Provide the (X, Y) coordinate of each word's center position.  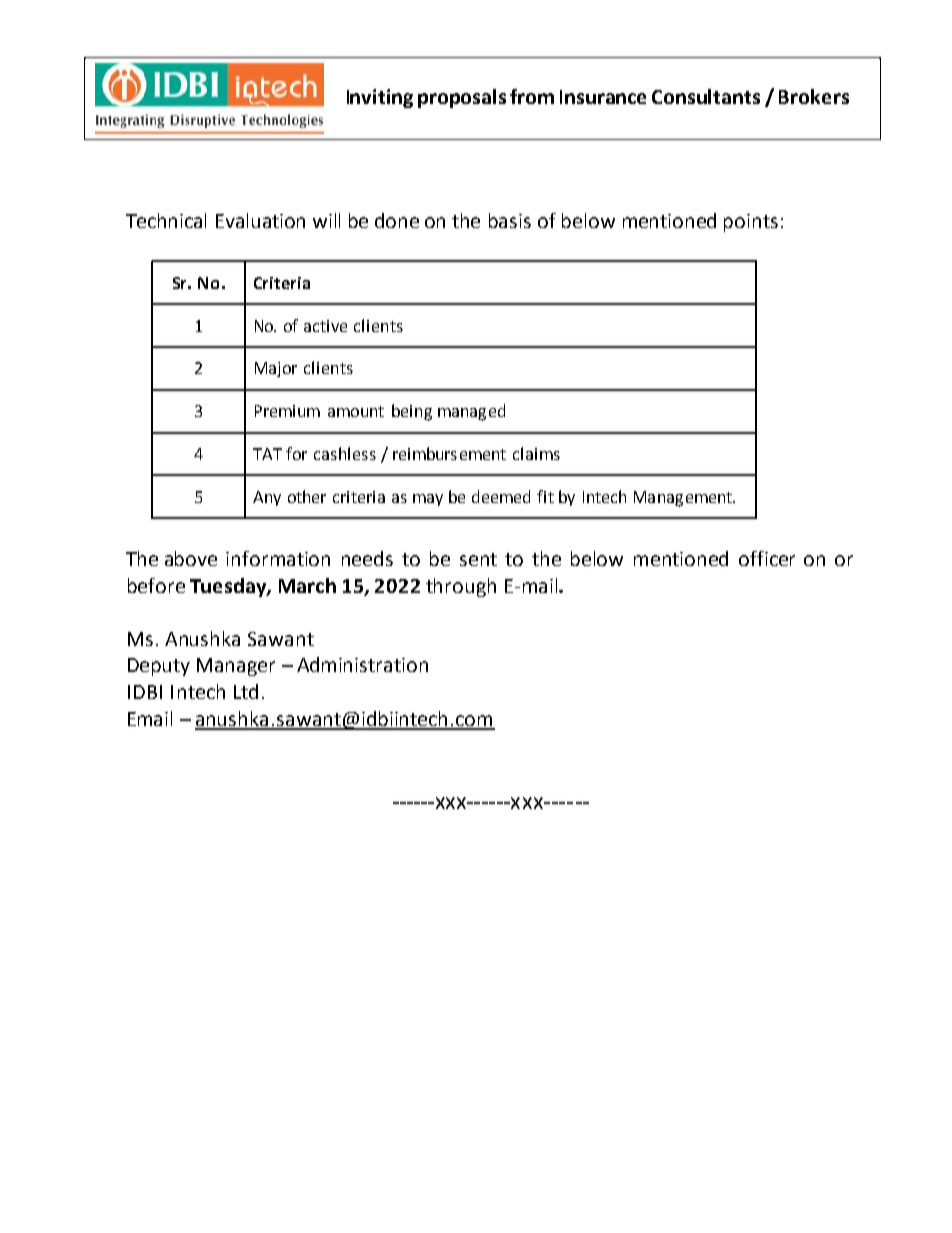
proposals (462, 98)
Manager (236, 667)
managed (471, 412)
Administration (362, 664)
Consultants (706, 96)
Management (684, 499)
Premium (287, 411)
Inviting (380, 98)
